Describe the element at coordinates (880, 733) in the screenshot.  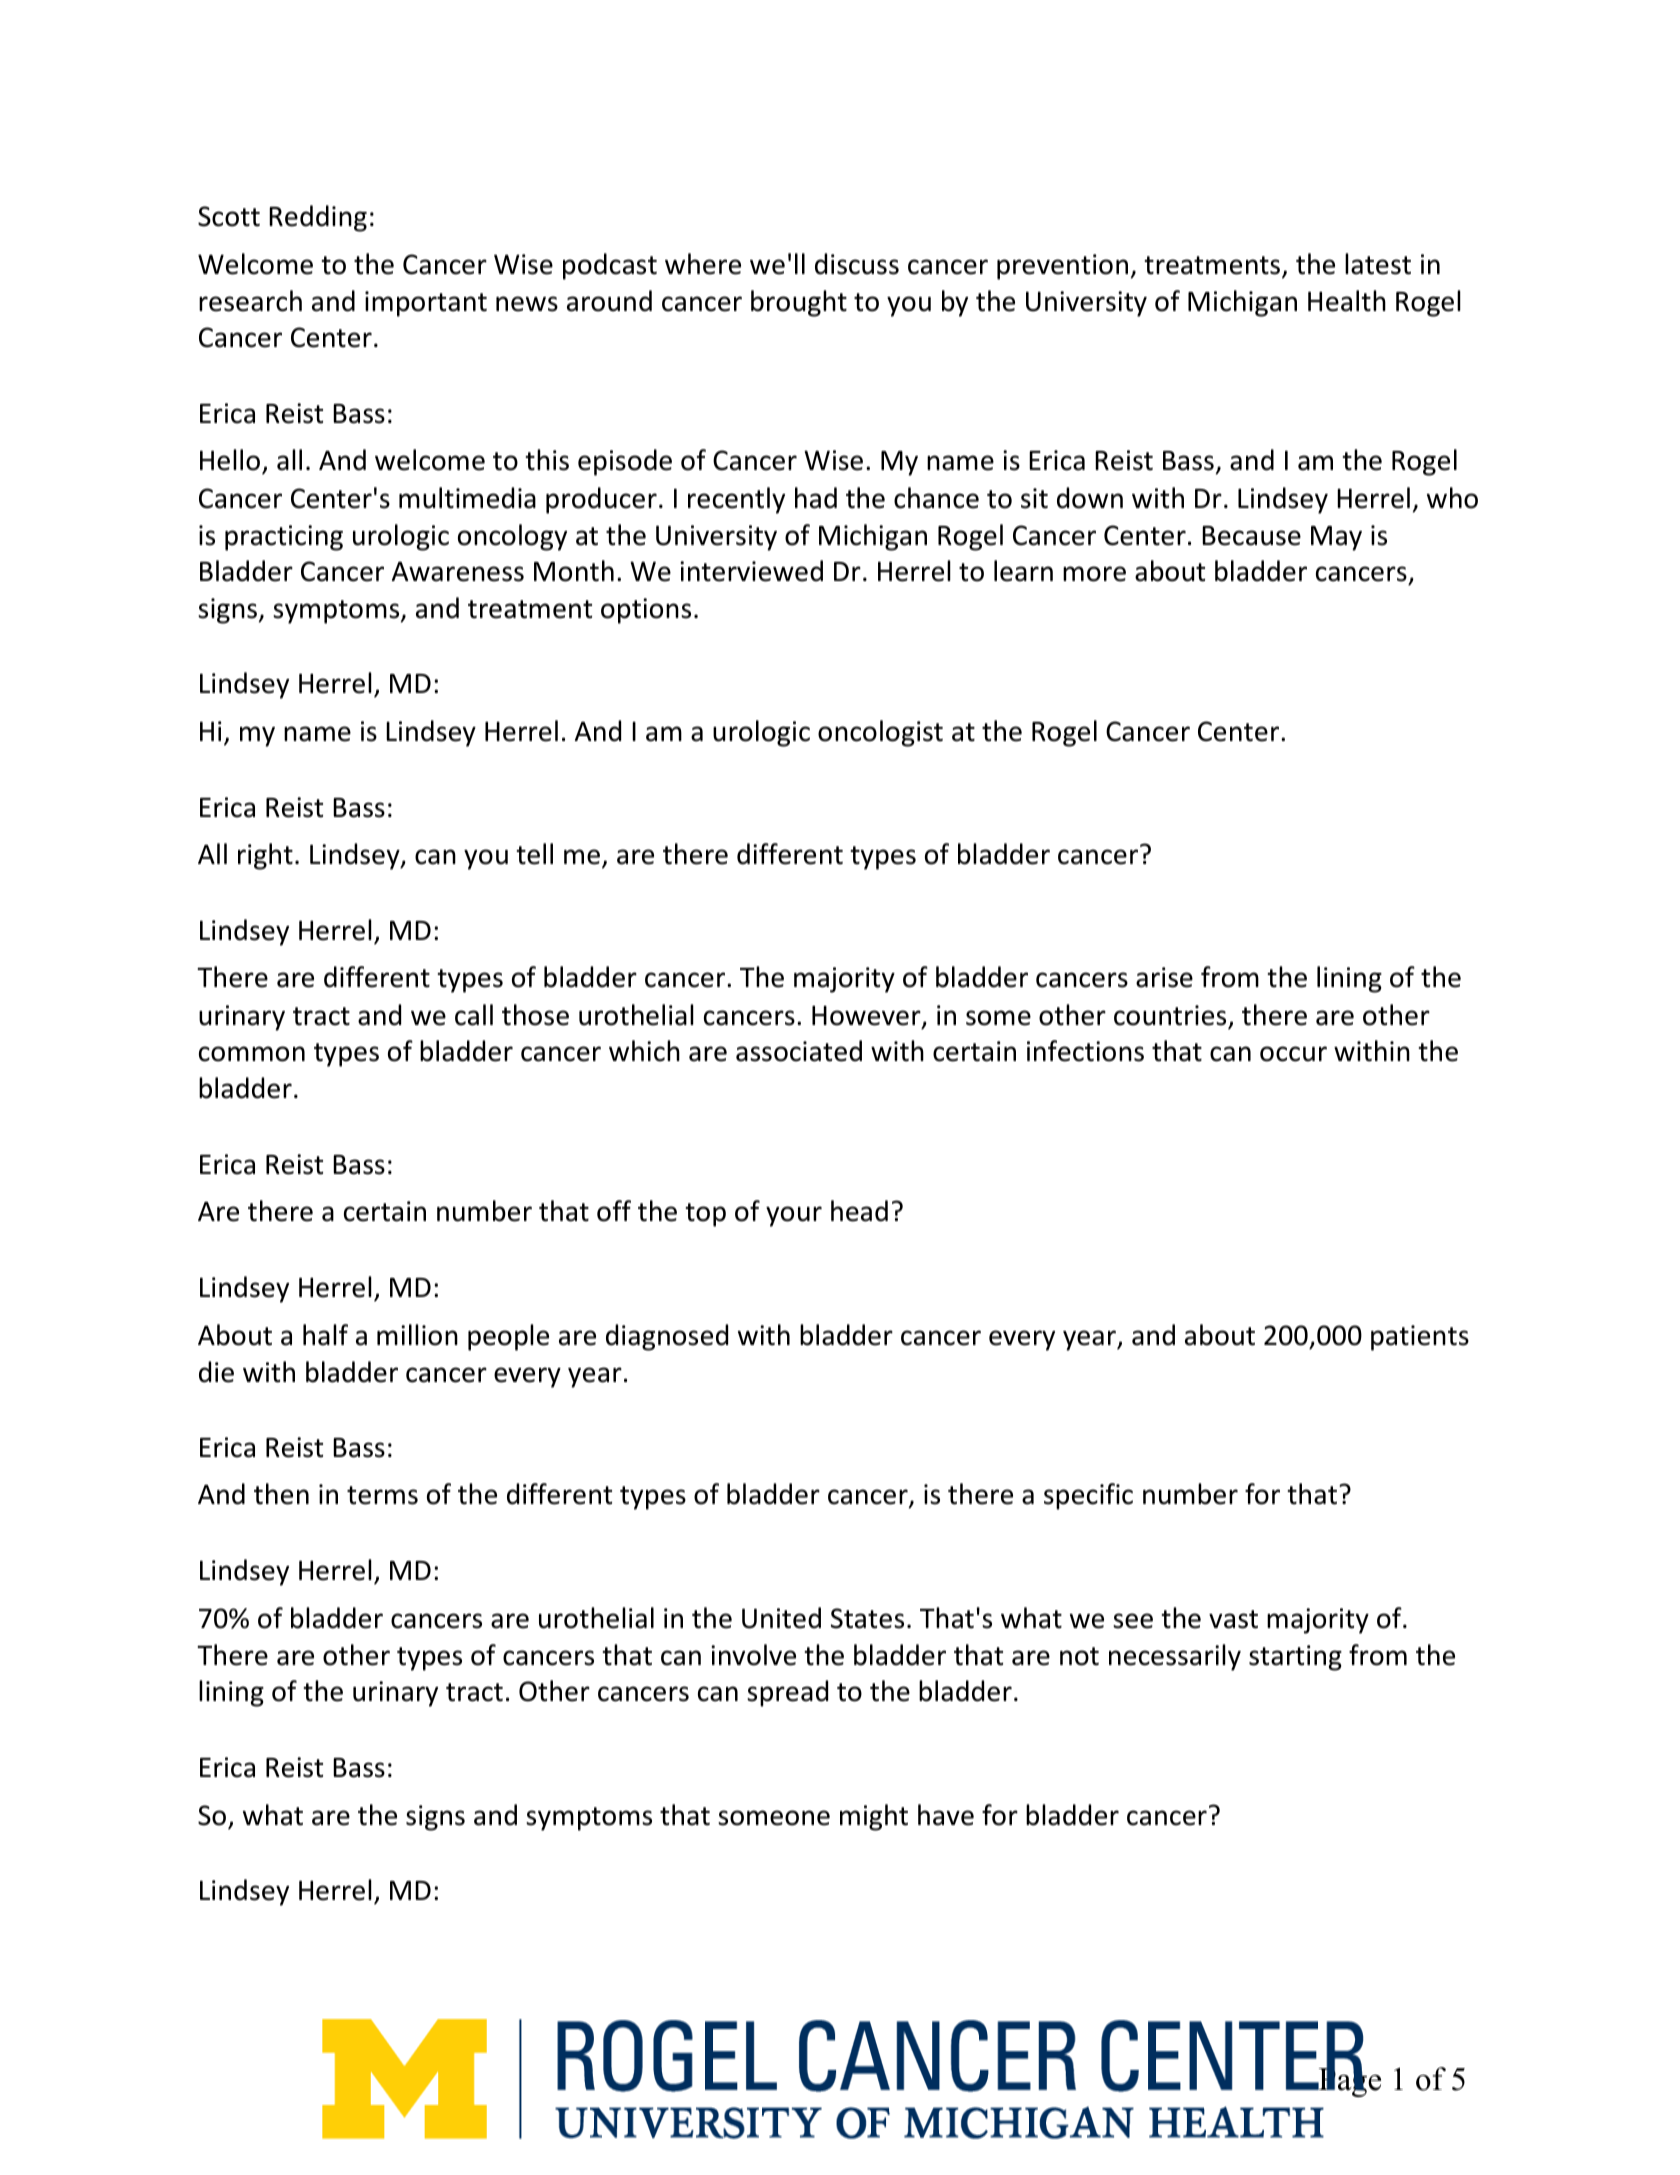
I see `oncologist` at that location.
